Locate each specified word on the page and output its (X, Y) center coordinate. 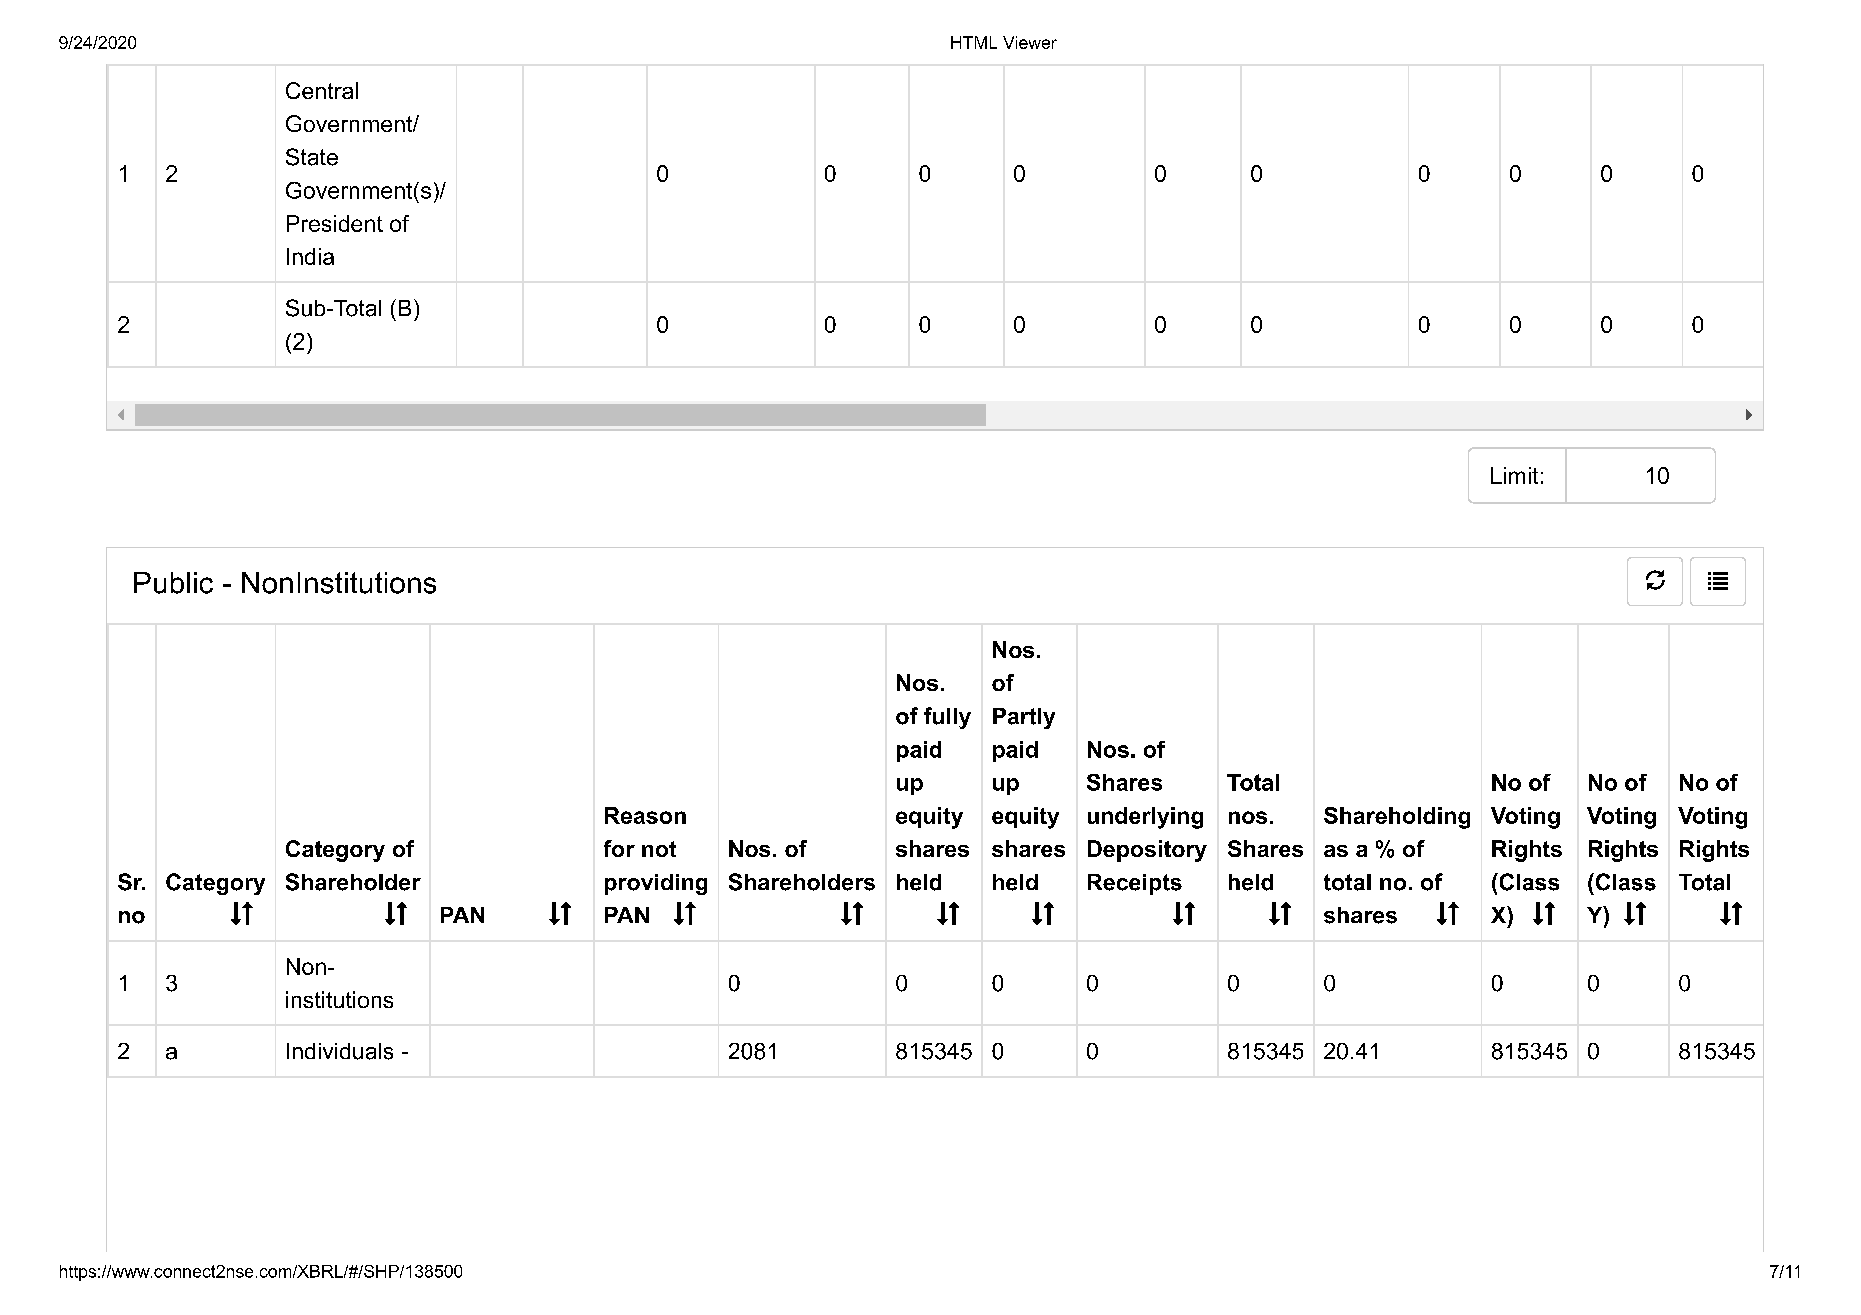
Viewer (1030, 42)
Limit (1514, 475)
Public (173, 583)
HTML (974, 42)
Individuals (340, 1051)
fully (947, 718)
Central (322, 90)
